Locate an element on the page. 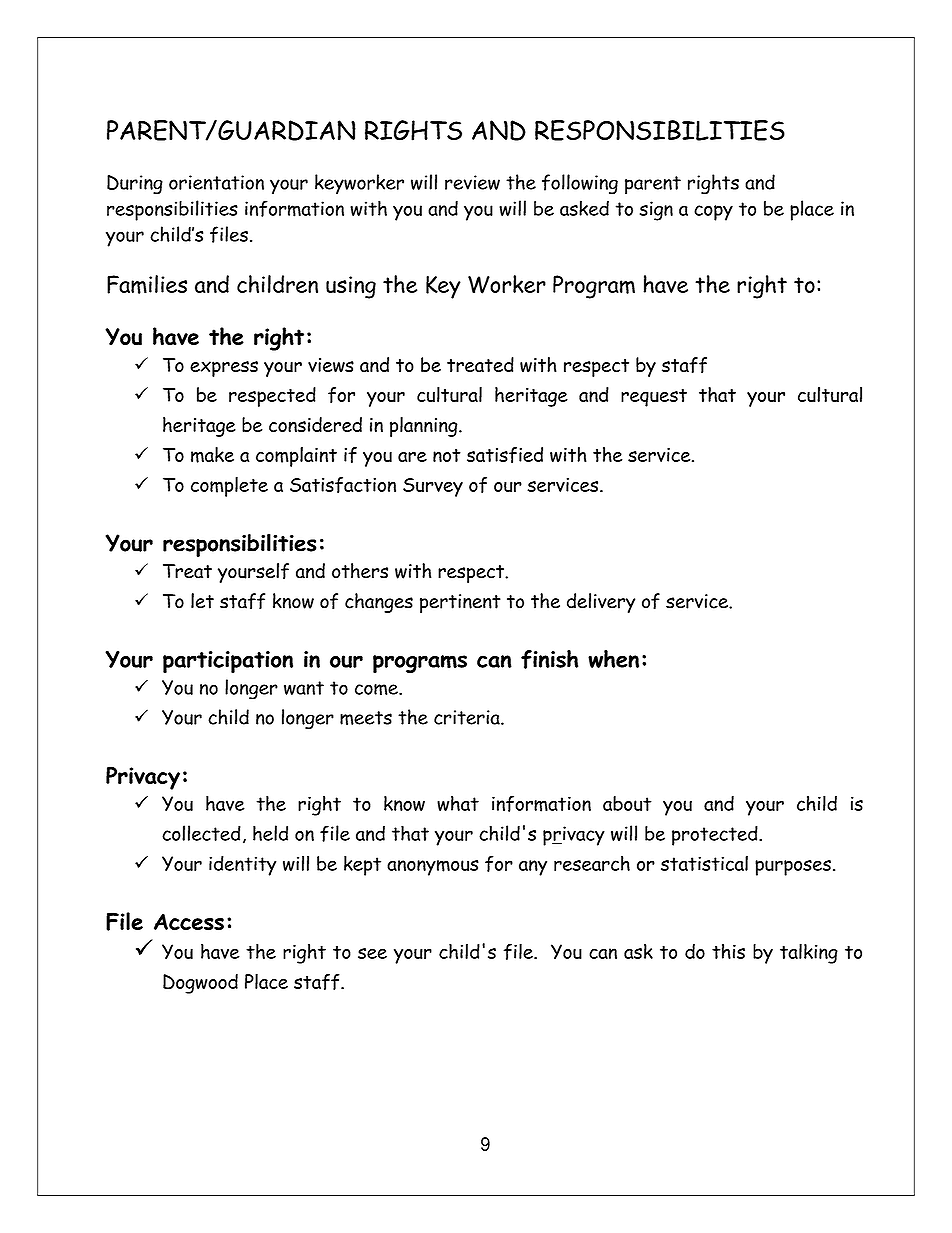 The height and width of the document is (1233, 952). pertinent is located at coordinates (460, 603).
